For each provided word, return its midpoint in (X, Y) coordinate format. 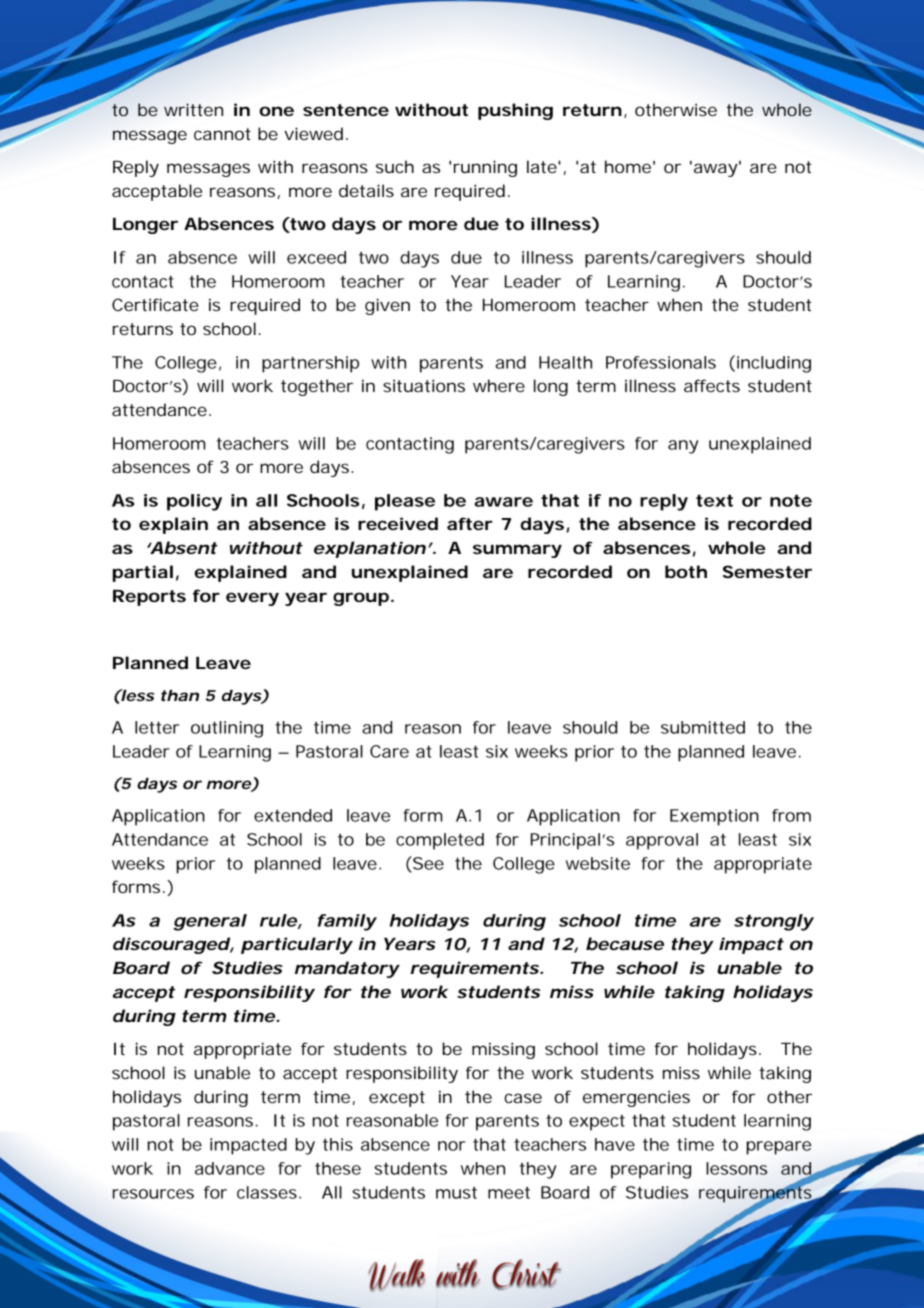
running (485, 168)
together (317, 387)
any (683, 447)
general (210, 922)
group (363, 599)
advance (230, 1168)
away (717, 169)
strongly (774, 922)
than (180, 695)
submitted (703, 727)
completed (440, 841)
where (499, 385)
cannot (222, 134)
